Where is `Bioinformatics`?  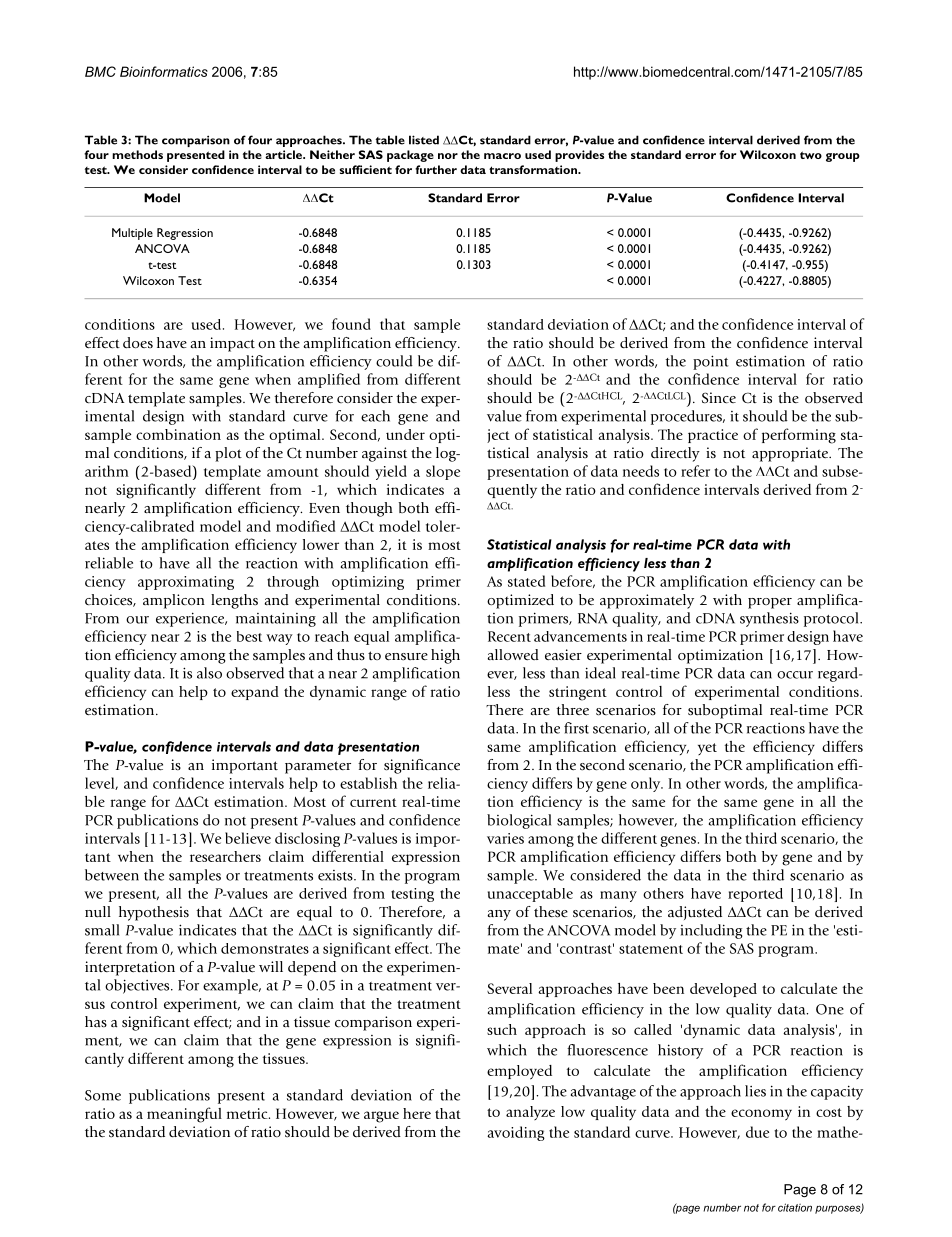
Bioinformatics is located at coordinates (164, 71).
